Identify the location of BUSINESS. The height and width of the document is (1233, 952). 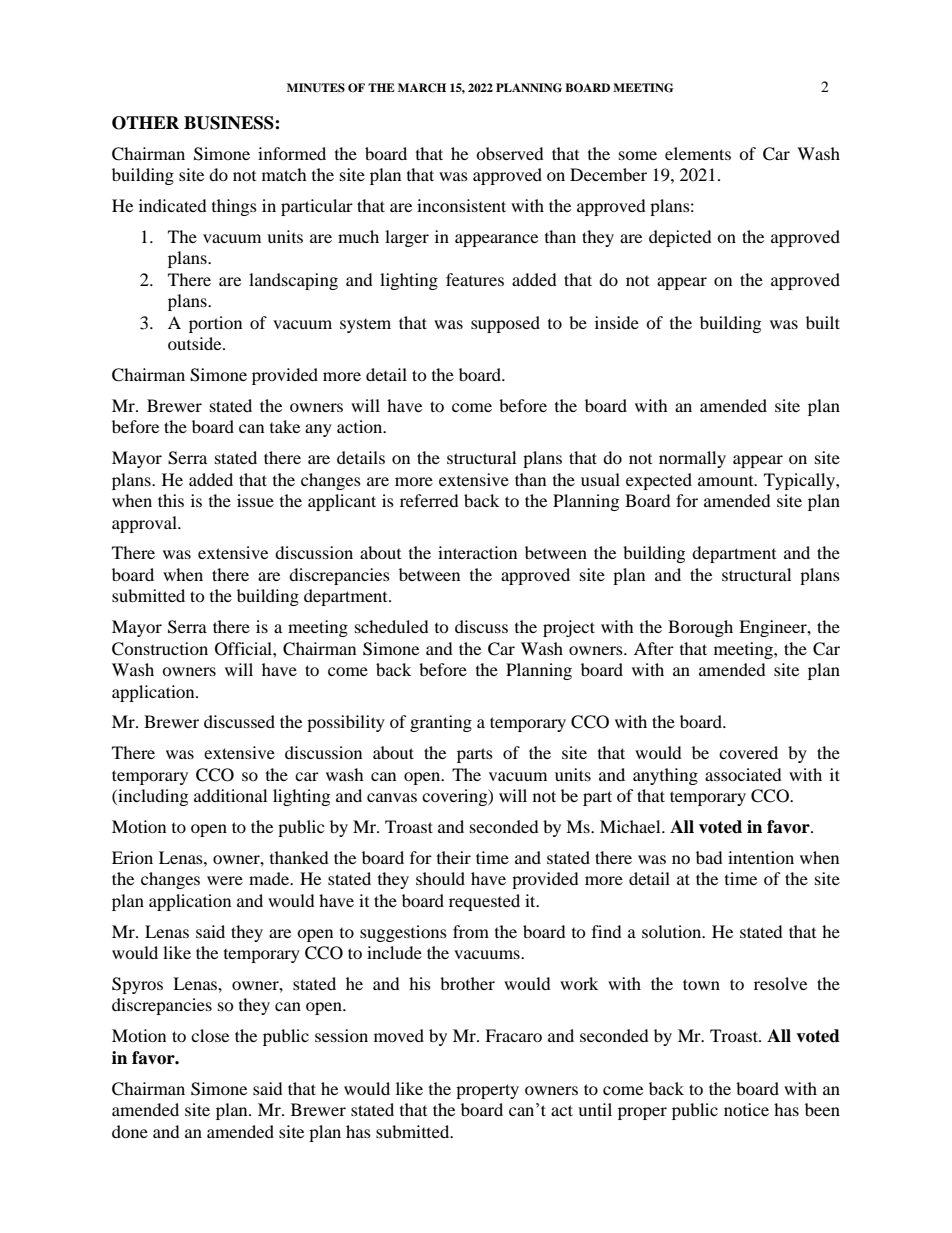
(230, 123).
